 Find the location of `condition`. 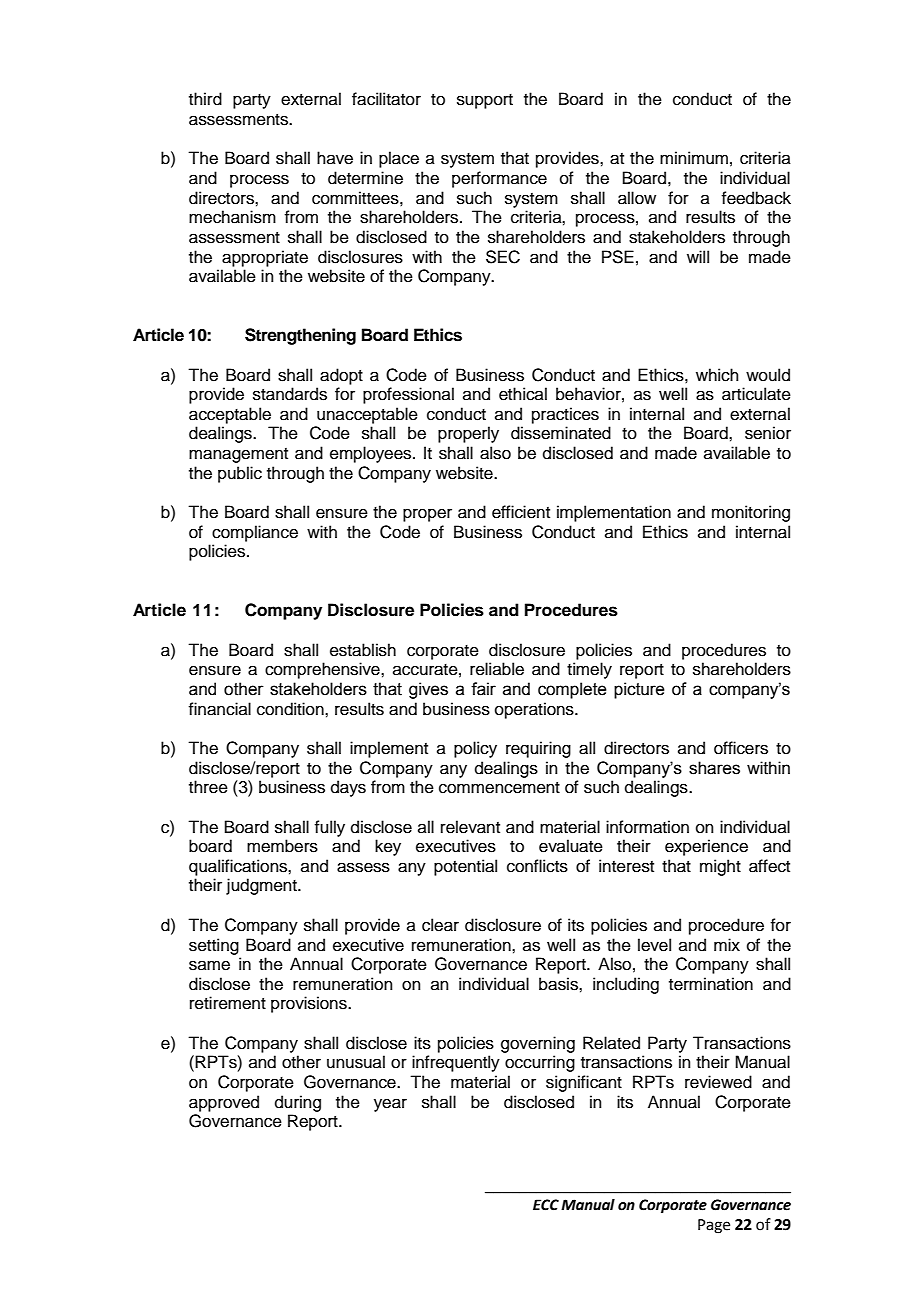

condition is located at coordinates (291, 709).
